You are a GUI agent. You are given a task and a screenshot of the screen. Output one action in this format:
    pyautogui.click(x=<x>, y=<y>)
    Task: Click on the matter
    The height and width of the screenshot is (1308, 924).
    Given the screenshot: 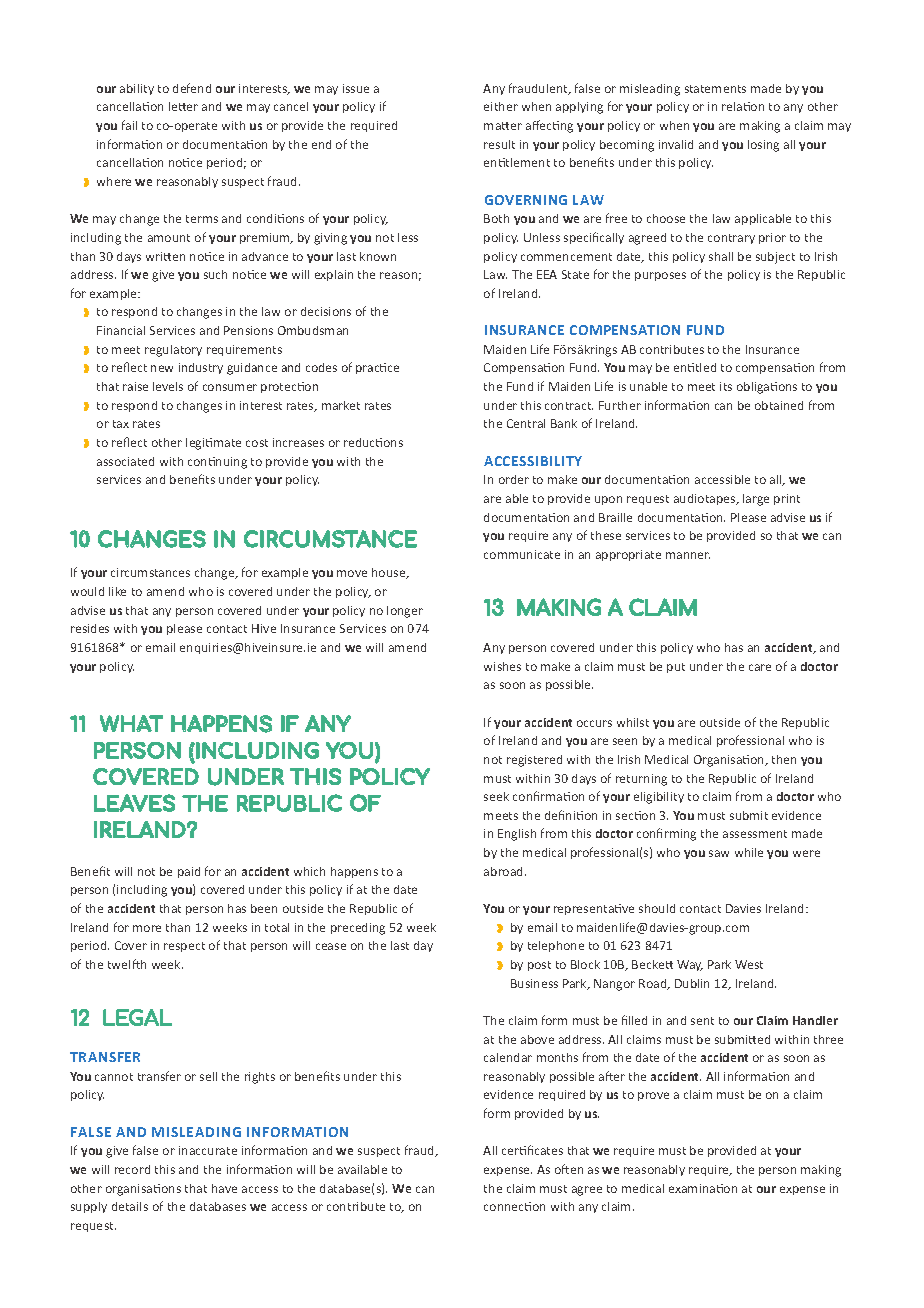 What is the action you would take?
    pyautogui.click(x=503, y=126)
